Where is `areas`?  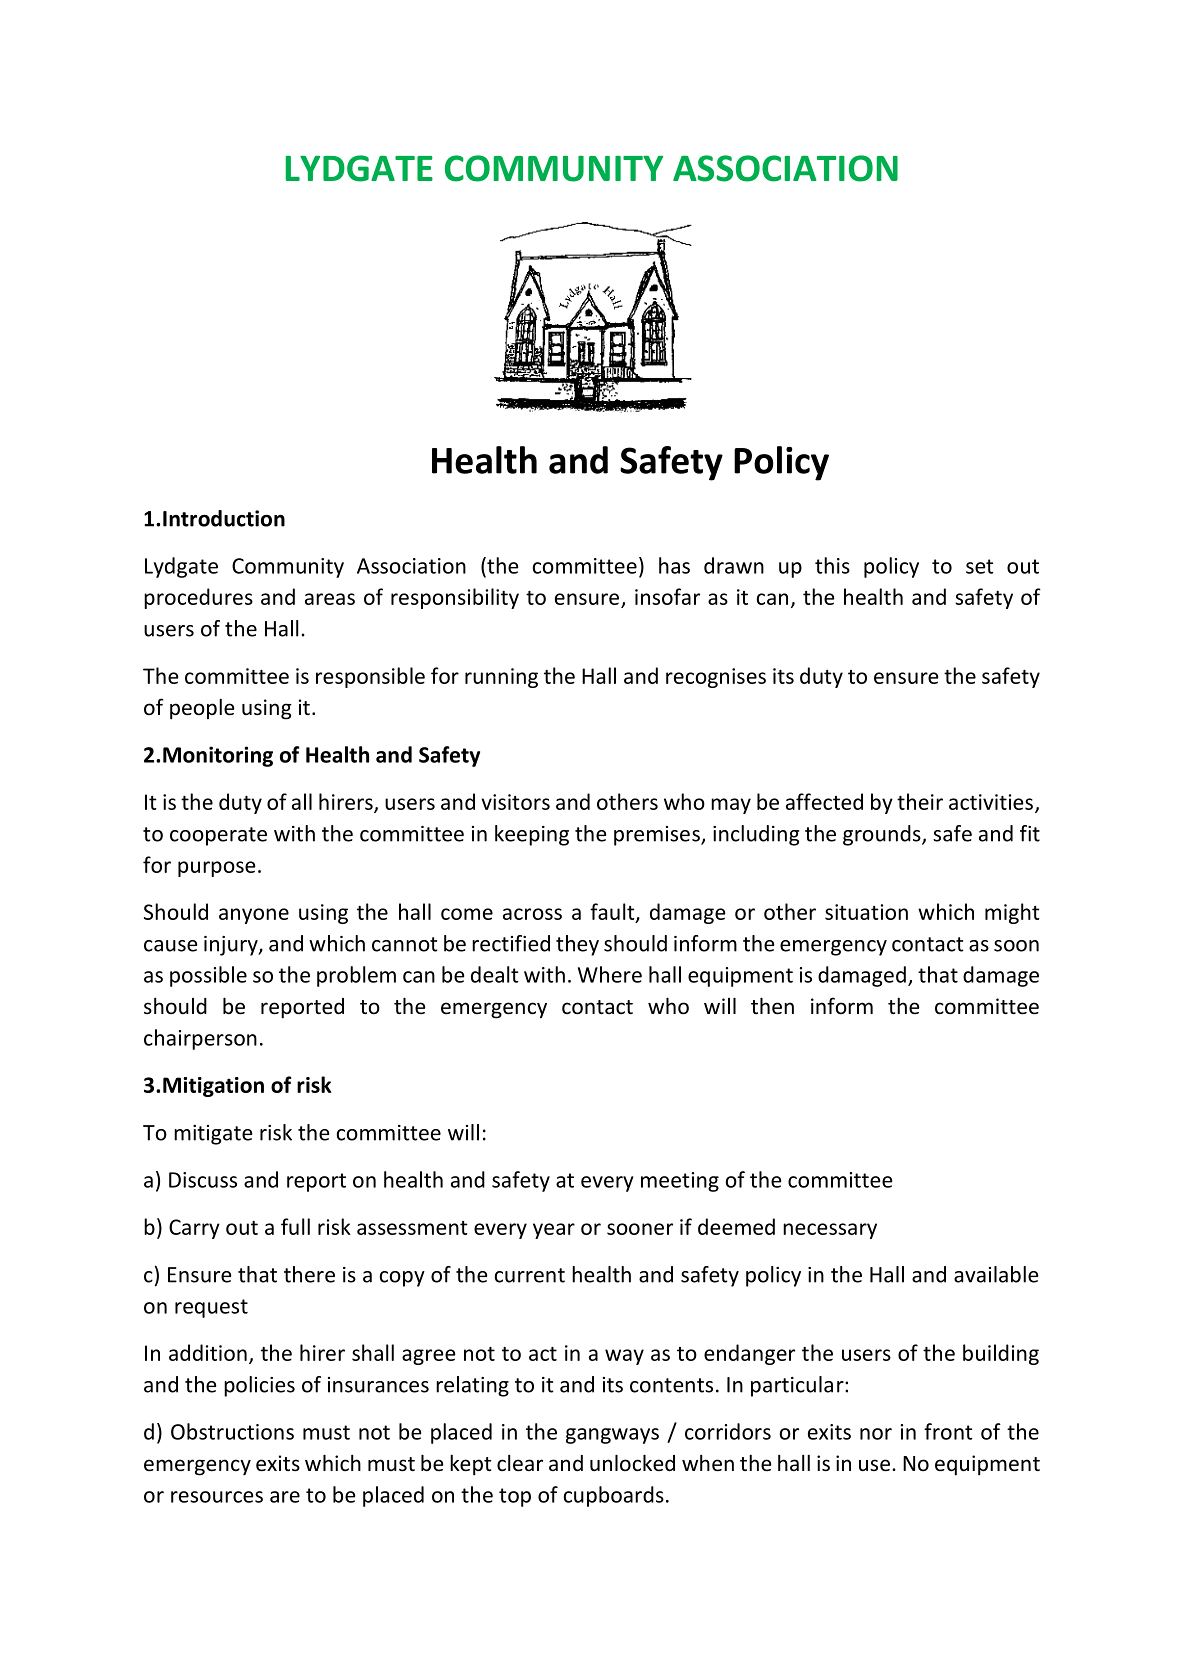
areas is located at coordinates (330, 599).
